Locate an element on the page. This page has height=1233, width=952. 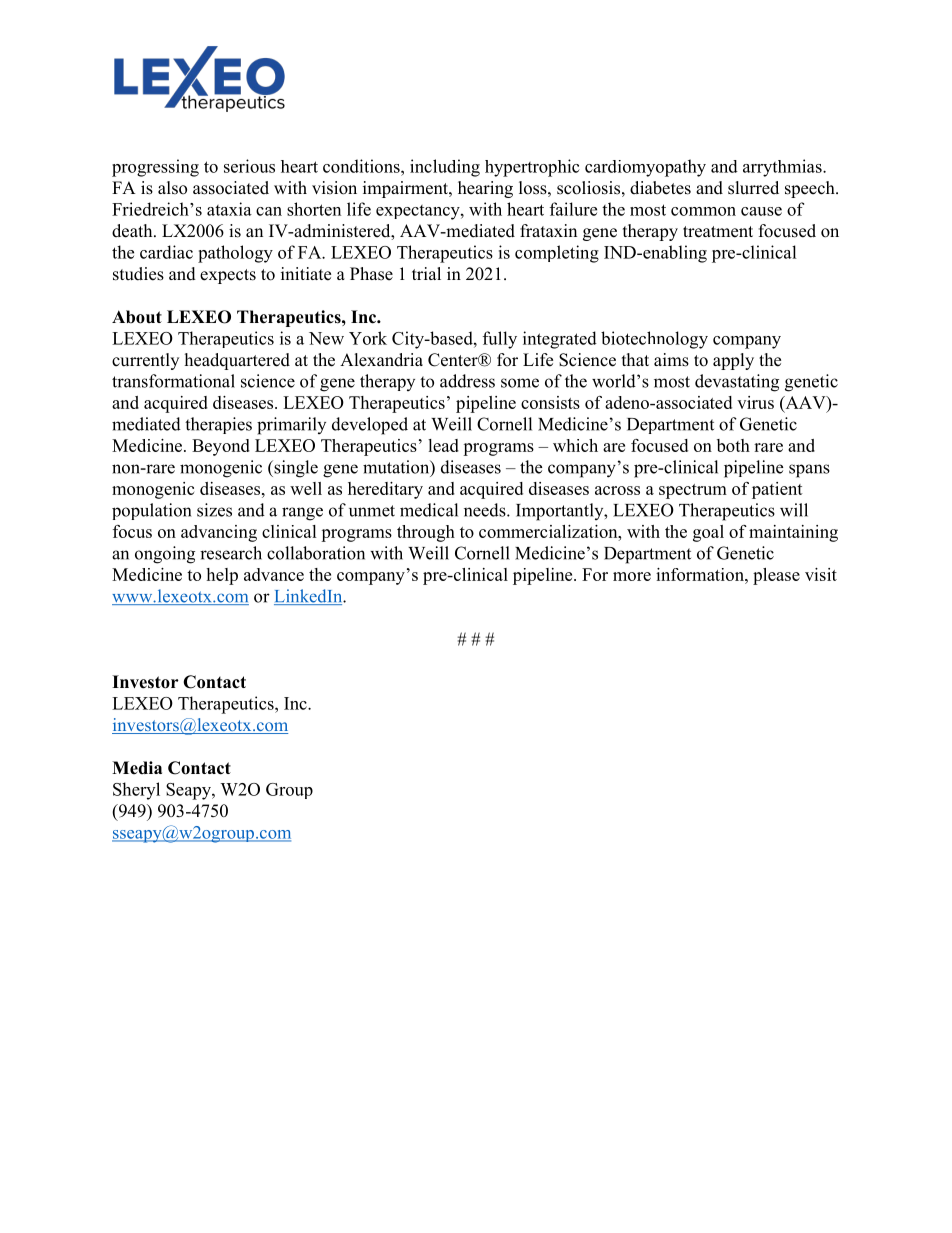
please is located at coordinates (776, 576).
